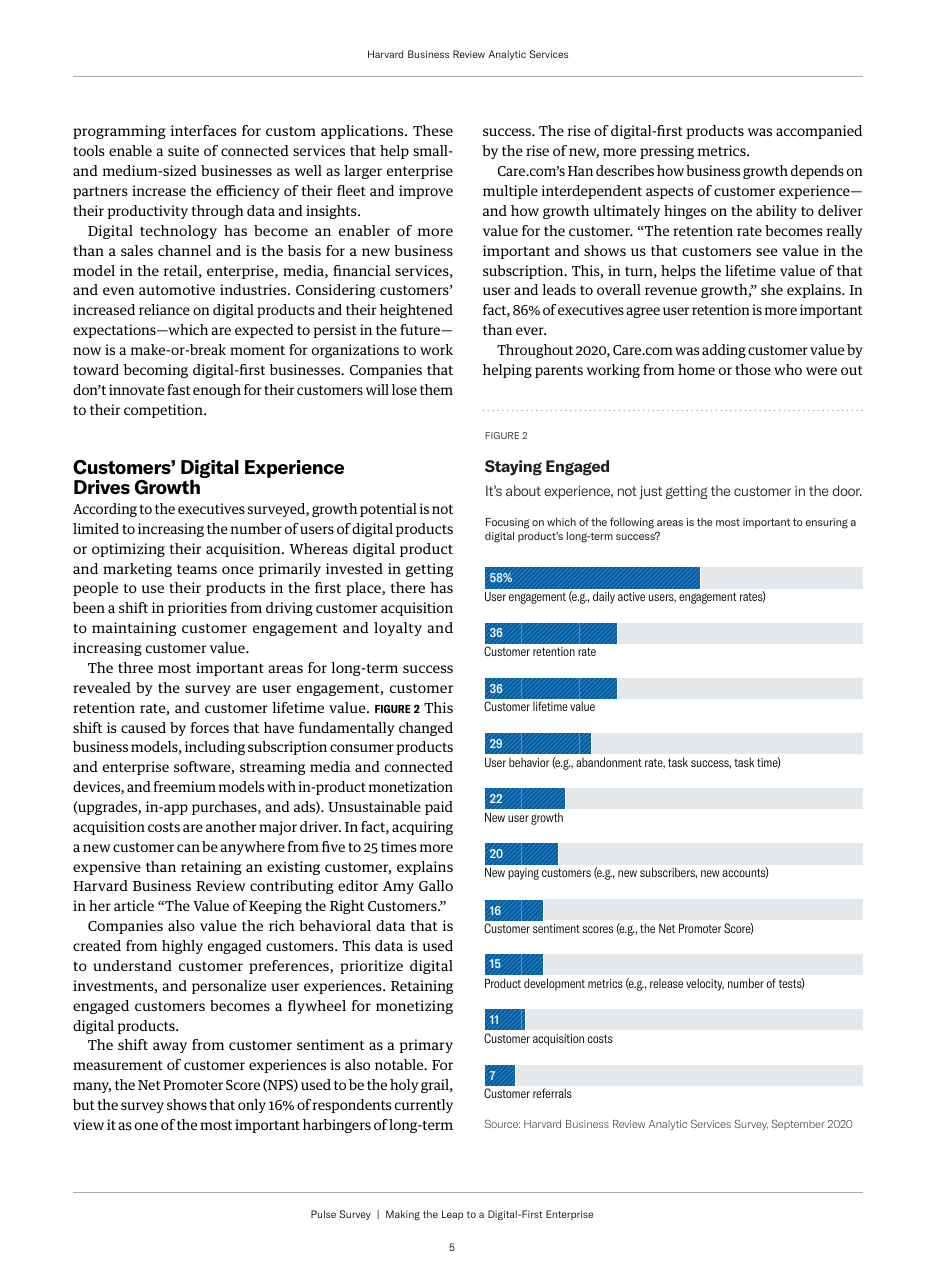 The height and width of the screenshot is (1288, 936). What do you see at coordinates (426, 729) in the screenshot?
I see `changed` at bounding box center [426, 729].
